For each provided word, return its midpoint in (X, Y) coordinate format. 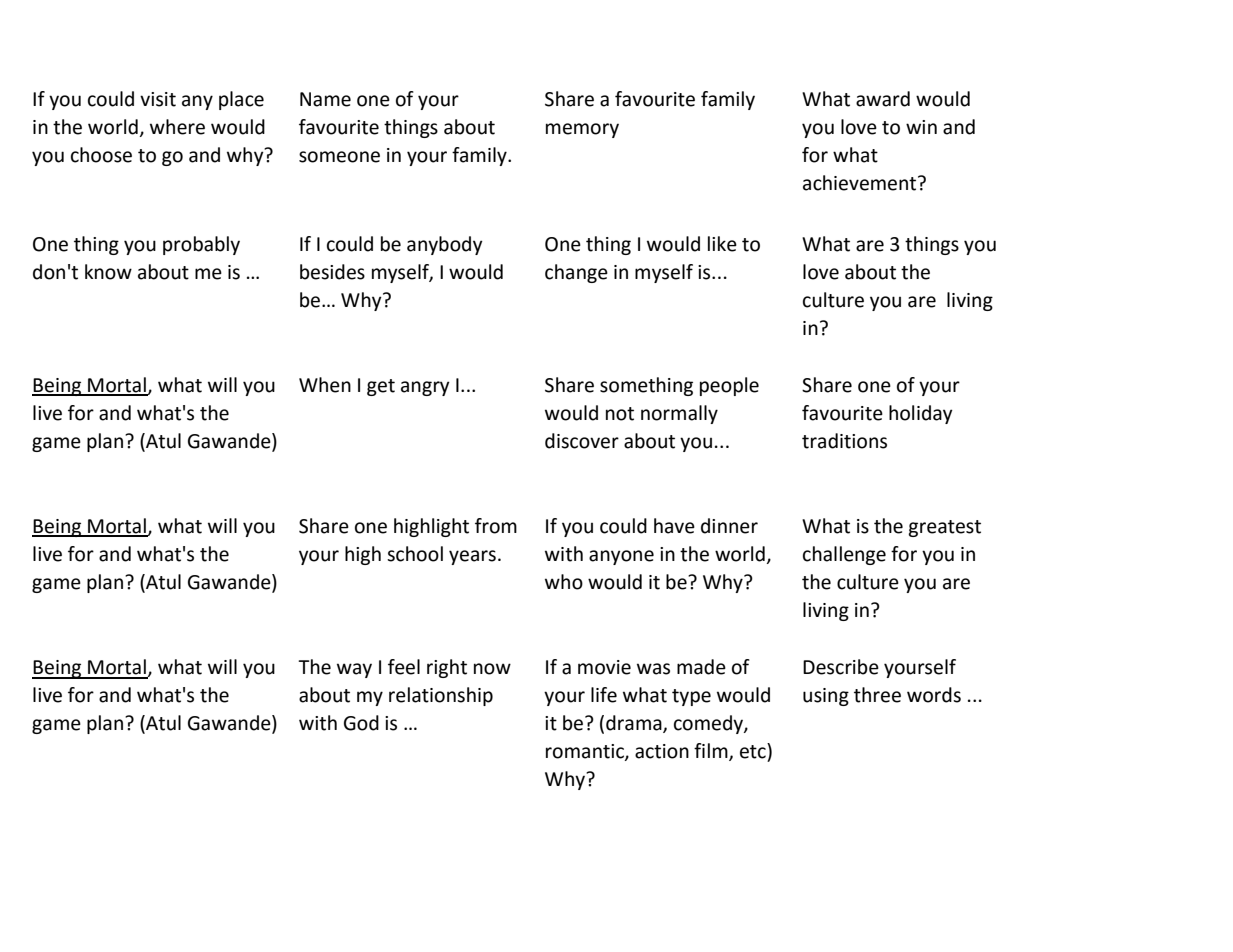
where (177, 127)
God (361, 723)
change (576, 273)
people (729, 386)
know (108, 272)
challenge (844, 555)
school (415, 554)
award (883, 99)
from (496, 526)
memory (582, 130)
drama (635, 724)
